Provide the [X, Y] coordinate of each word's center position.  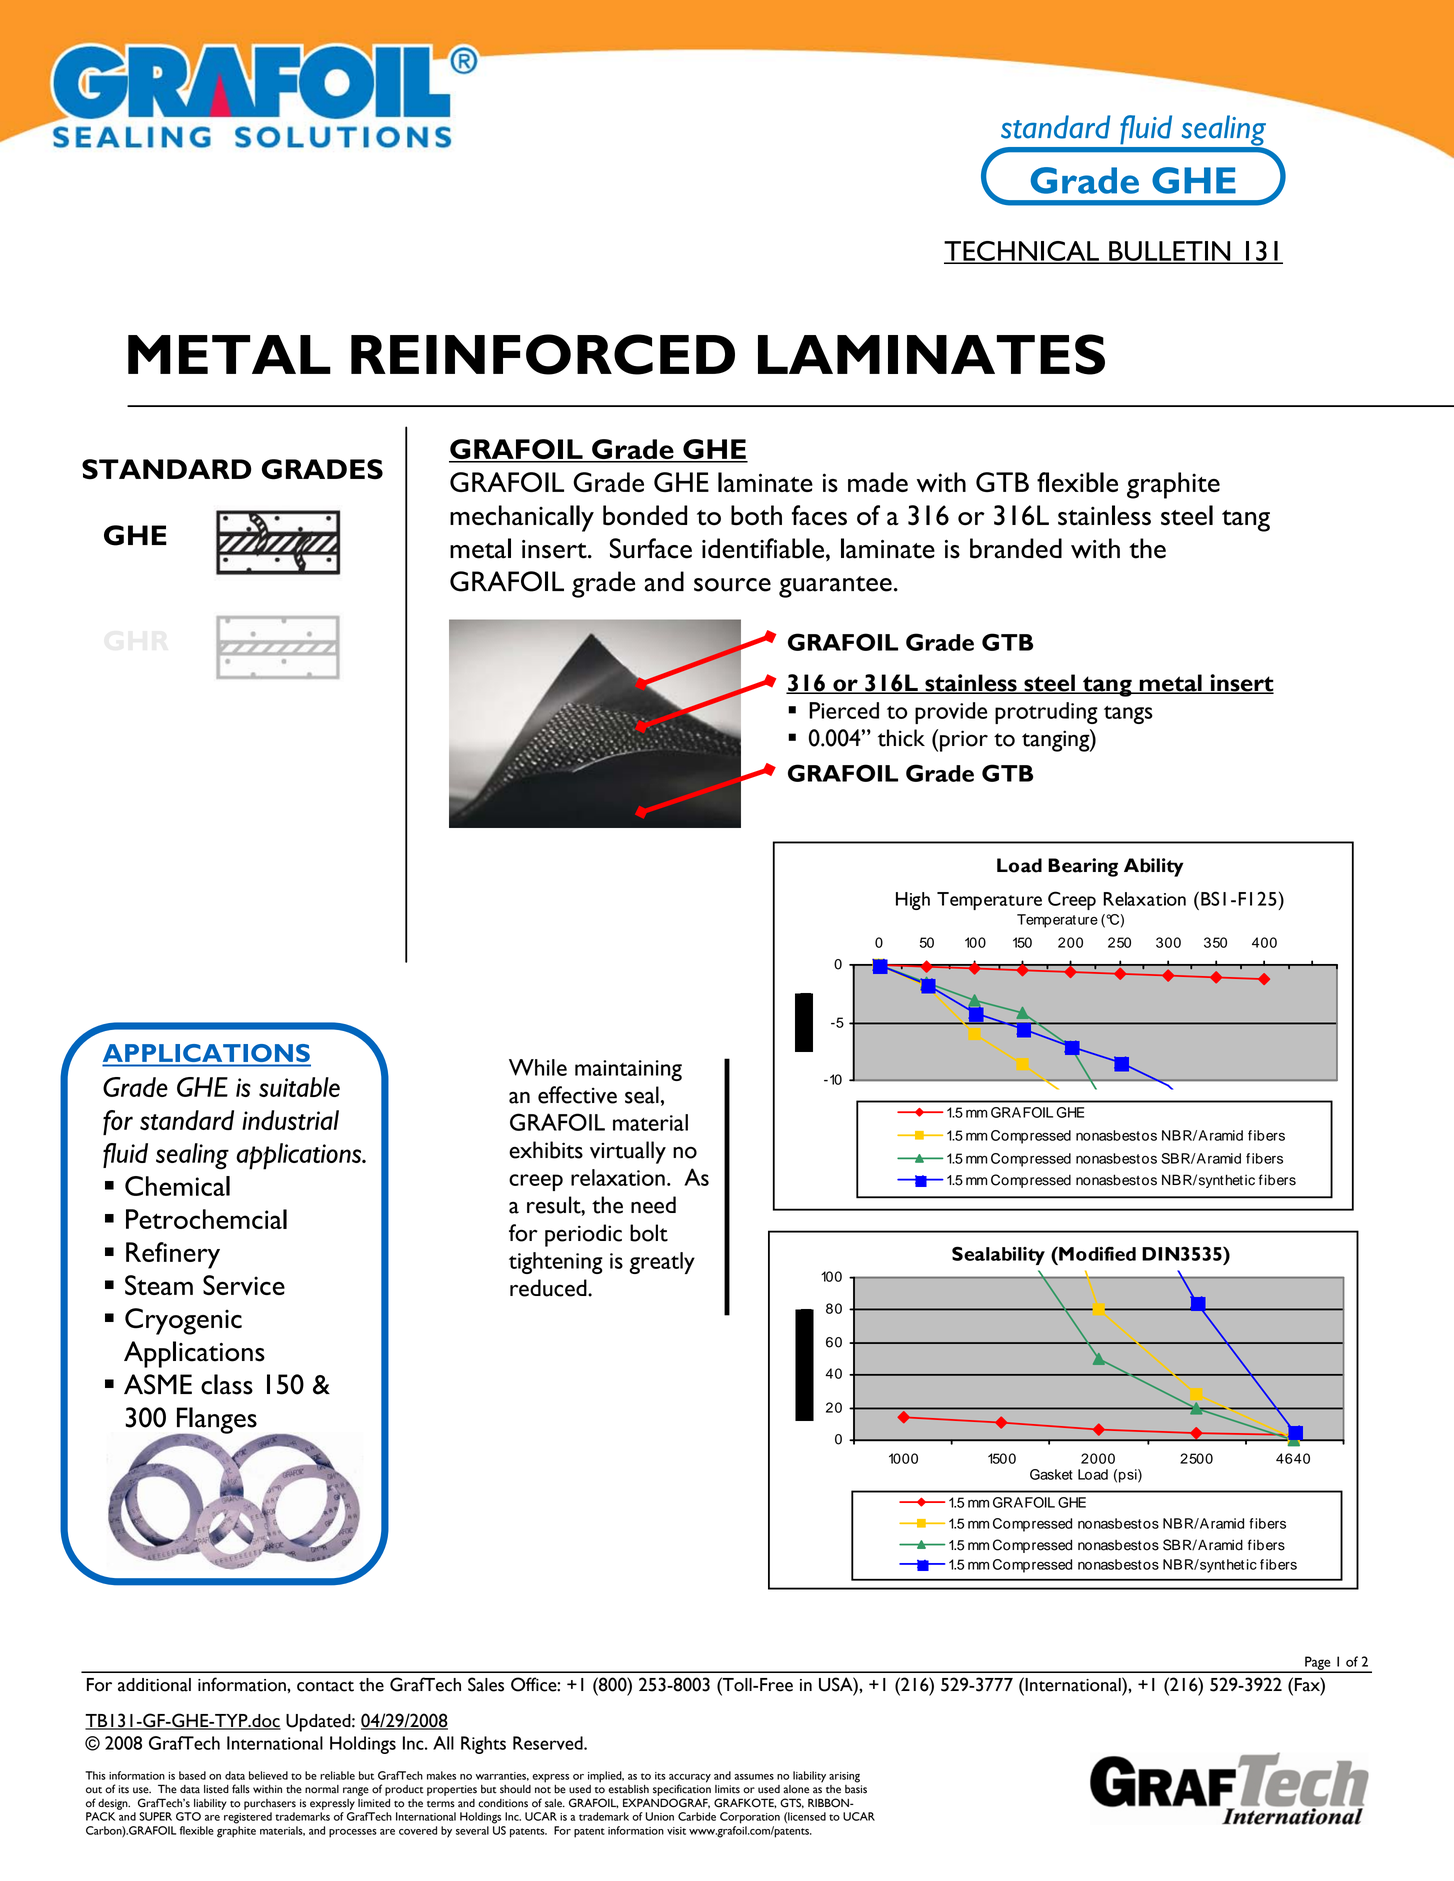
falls [241, 1789]
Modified [1096, 1253]
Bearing [1083, 867]
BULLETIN [1170, 252]
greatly [662, 1263]
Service [244, 1285]
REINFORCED [543, 354]
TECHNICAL [1022, 252]
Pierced [844, 710]
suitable [299, 1087]
